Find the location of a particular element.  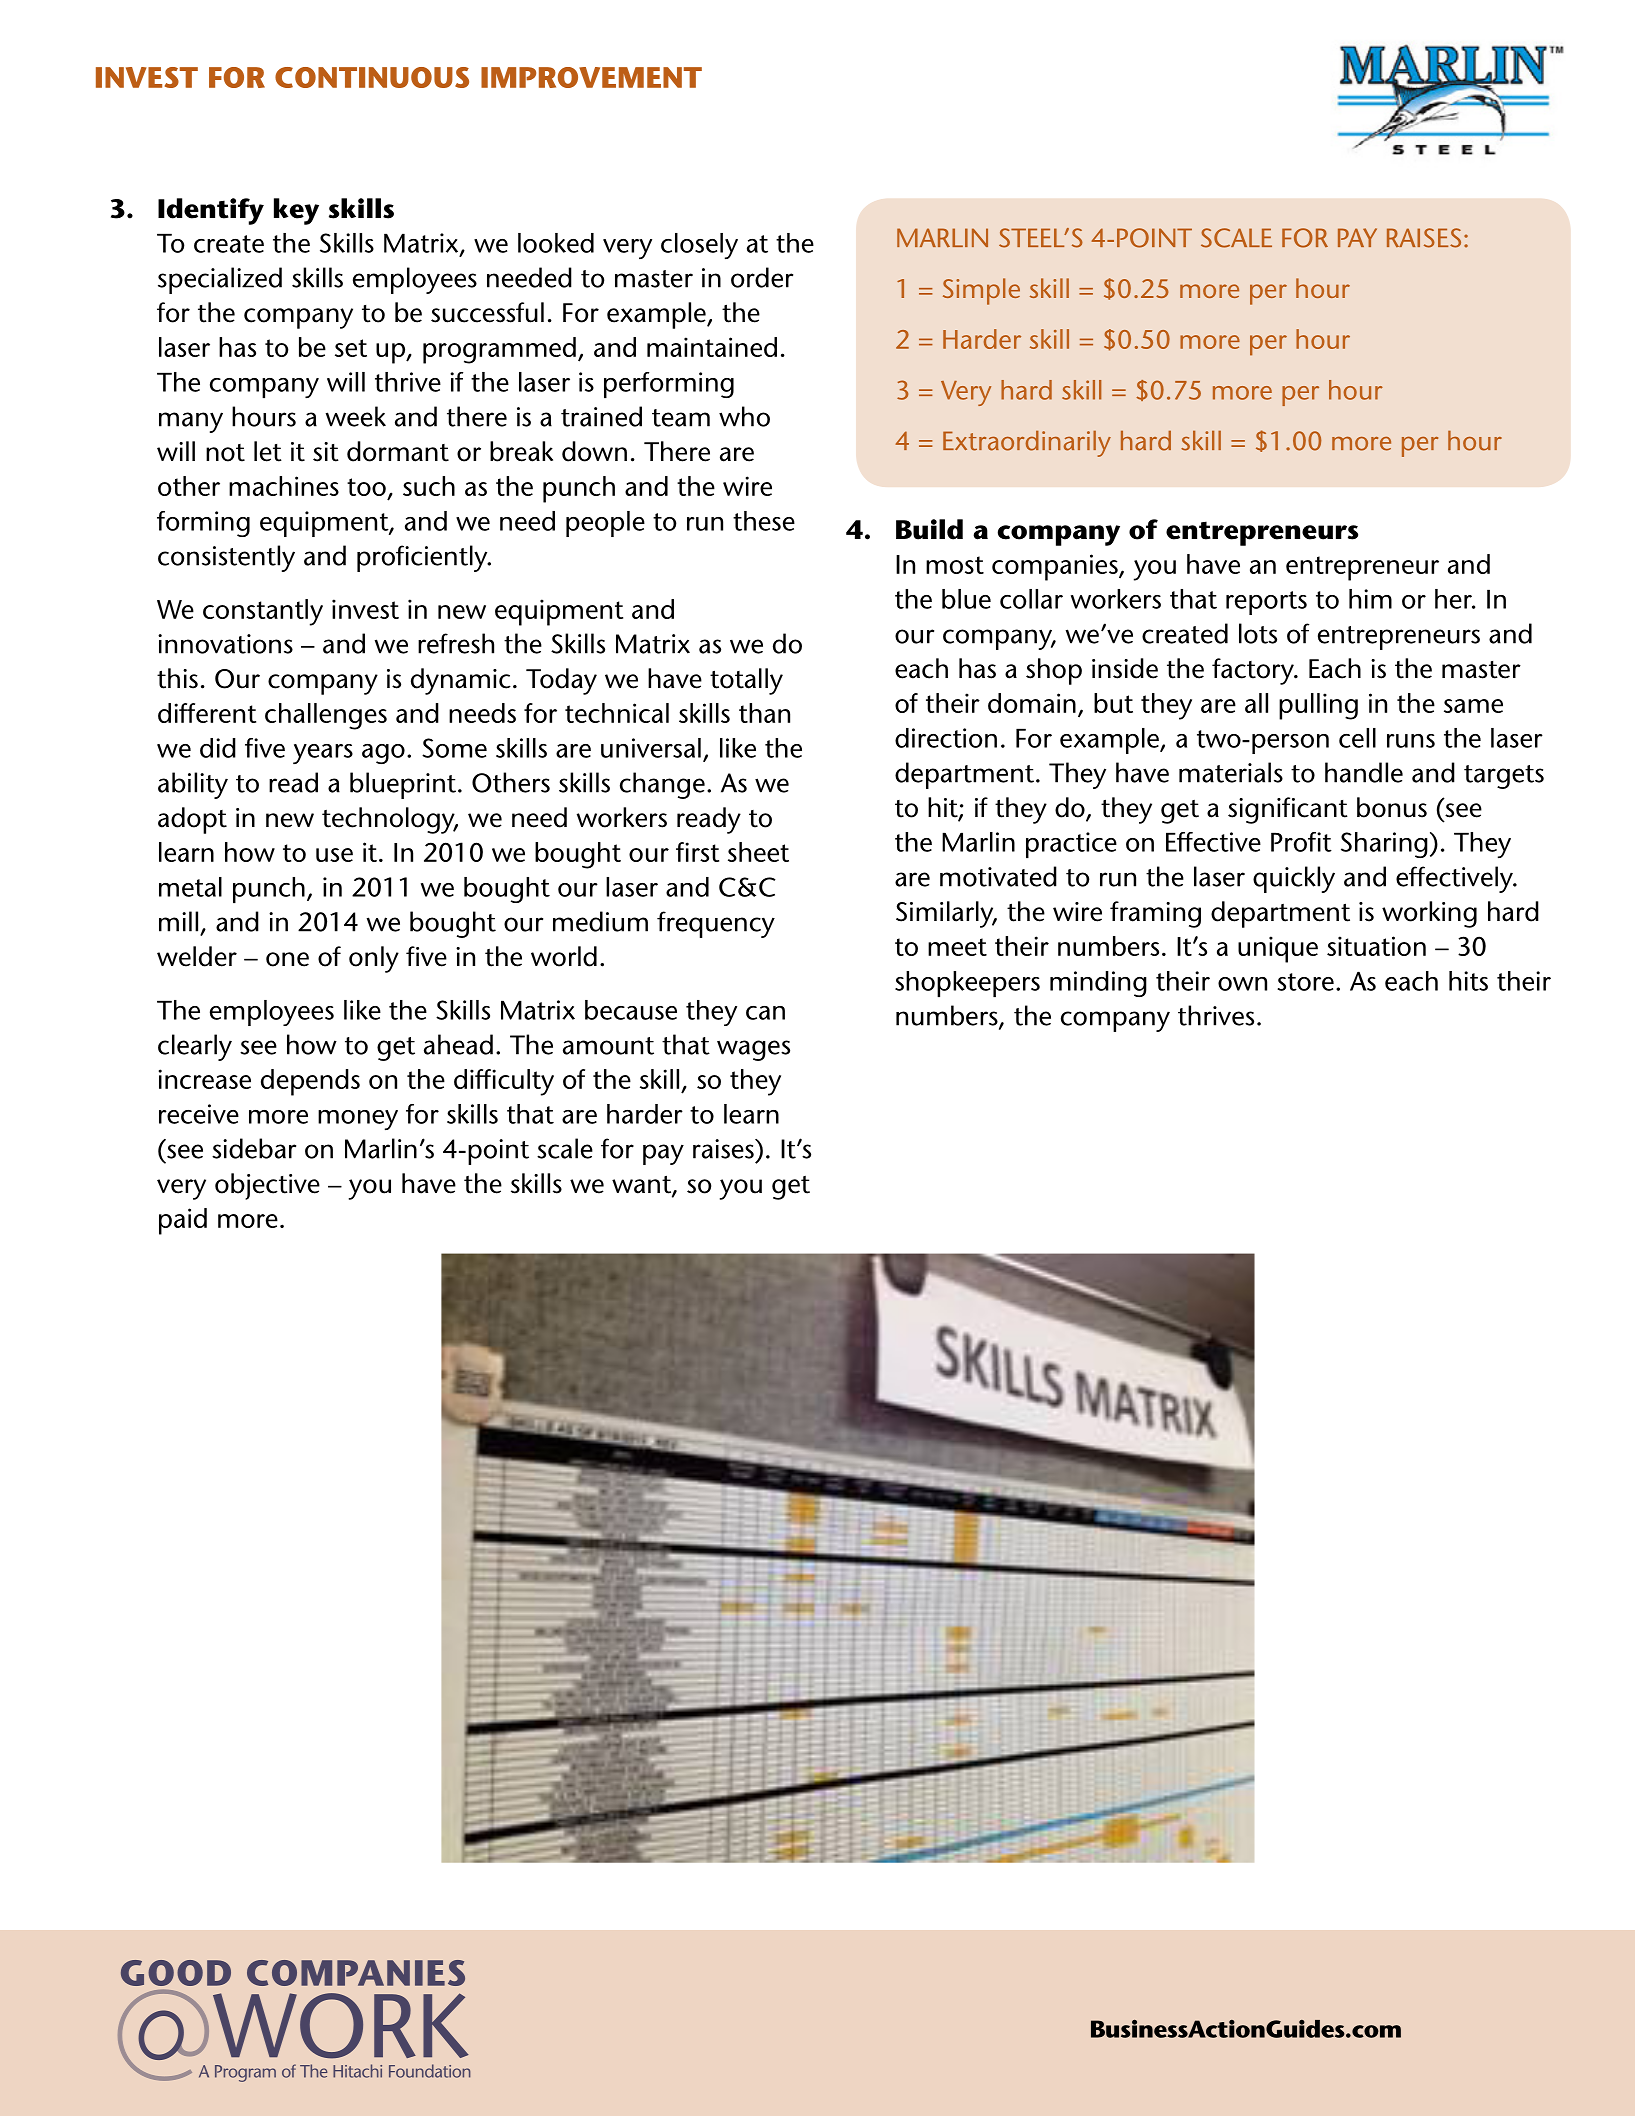

lots is located at coordinates (1258, 633).
